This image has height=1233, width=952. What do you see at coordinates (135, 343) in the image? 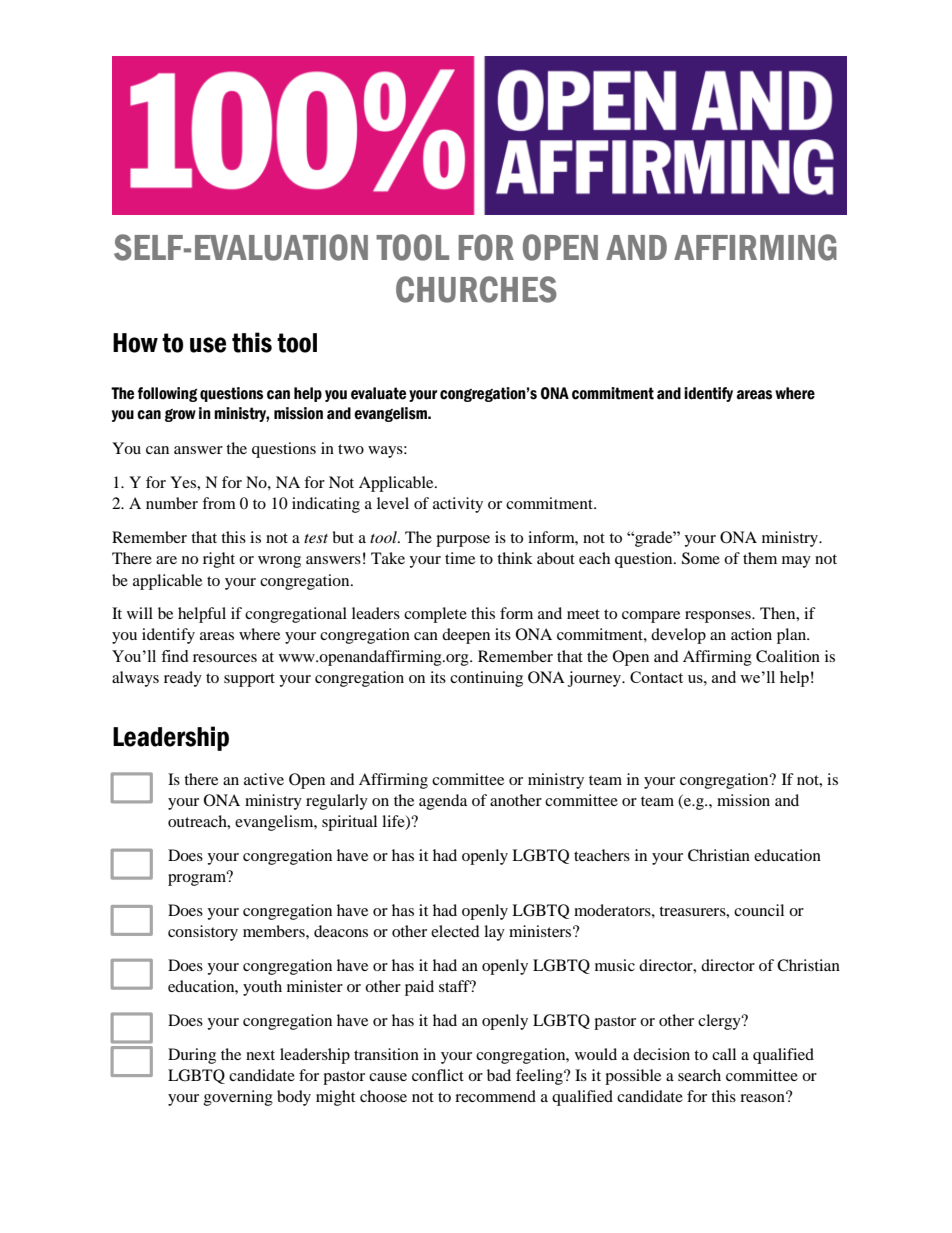
I see `How` at bounding box center [135, 343].
